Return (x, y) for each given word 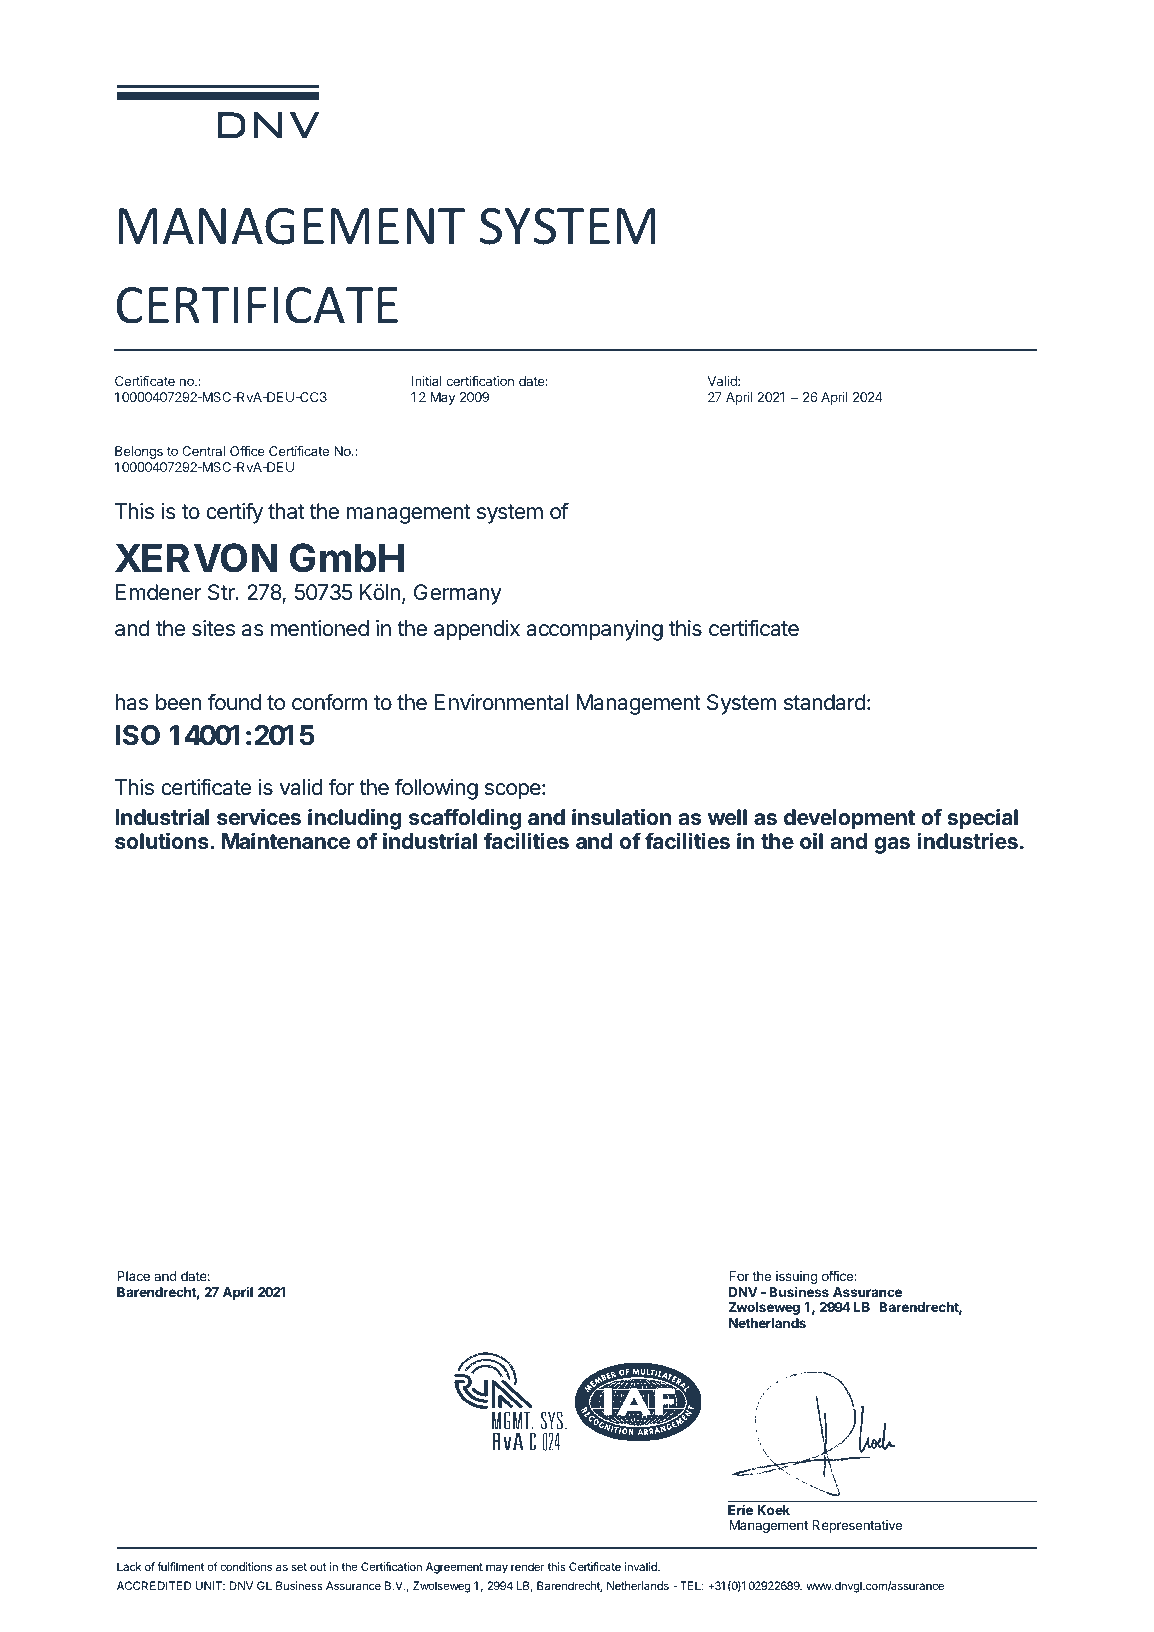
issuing (797, 1277)
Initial (427, 381)
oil (811, 840)
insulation (621, 817)
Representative (857, 1526)
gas (892, 845)
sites (213, 628)
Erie (740, 1509)
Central (203, 451)
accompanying (594, 630)
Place (133, 1276)
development (849, 819)
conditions (246, 1566)
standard (825, 702)
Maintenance (286, 841)
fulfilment (180, 1566)
